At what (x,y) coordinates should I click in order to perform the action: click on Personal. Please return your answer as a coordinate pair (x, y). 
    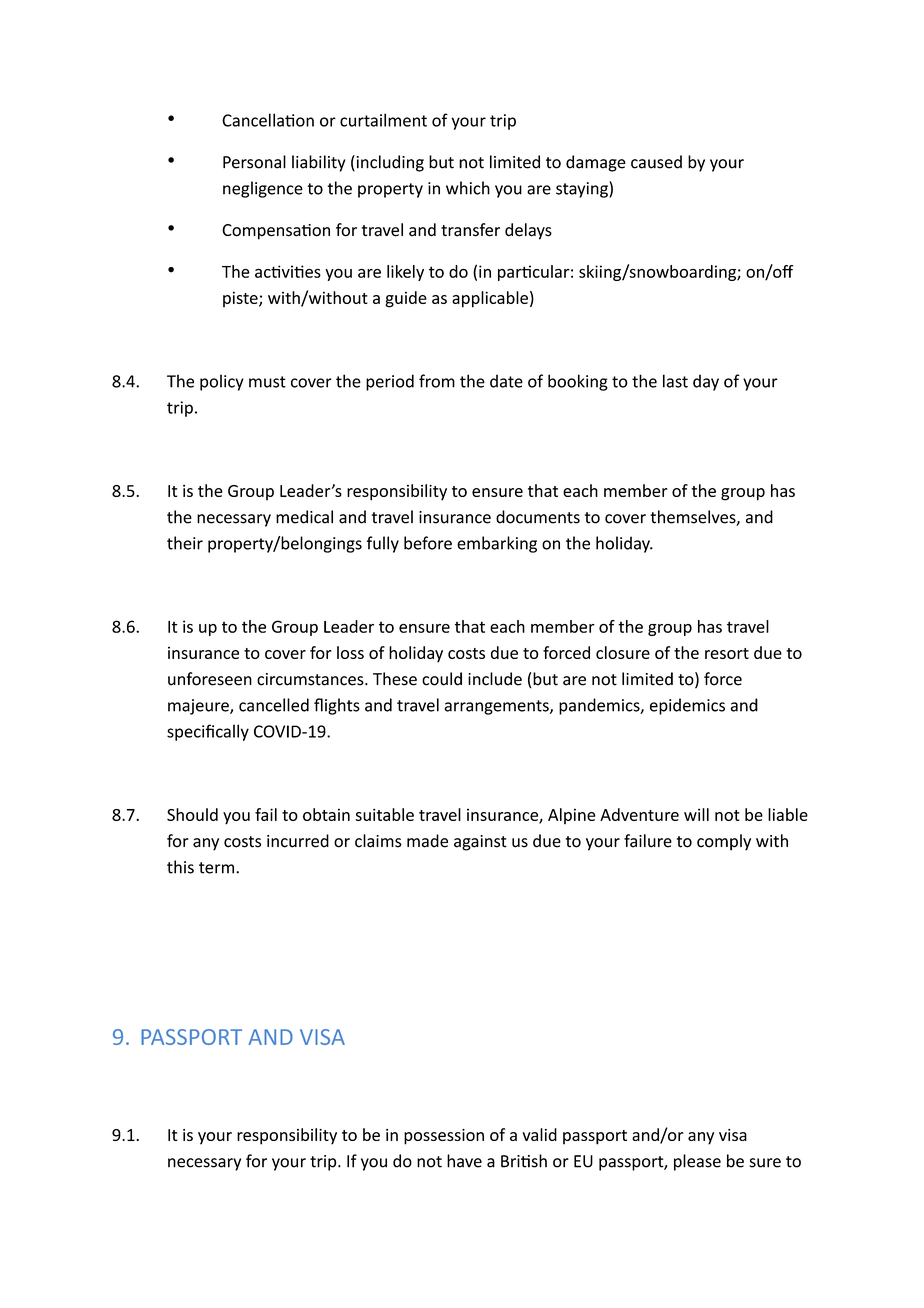
    Looking at the image, I should click on (254, 162).
